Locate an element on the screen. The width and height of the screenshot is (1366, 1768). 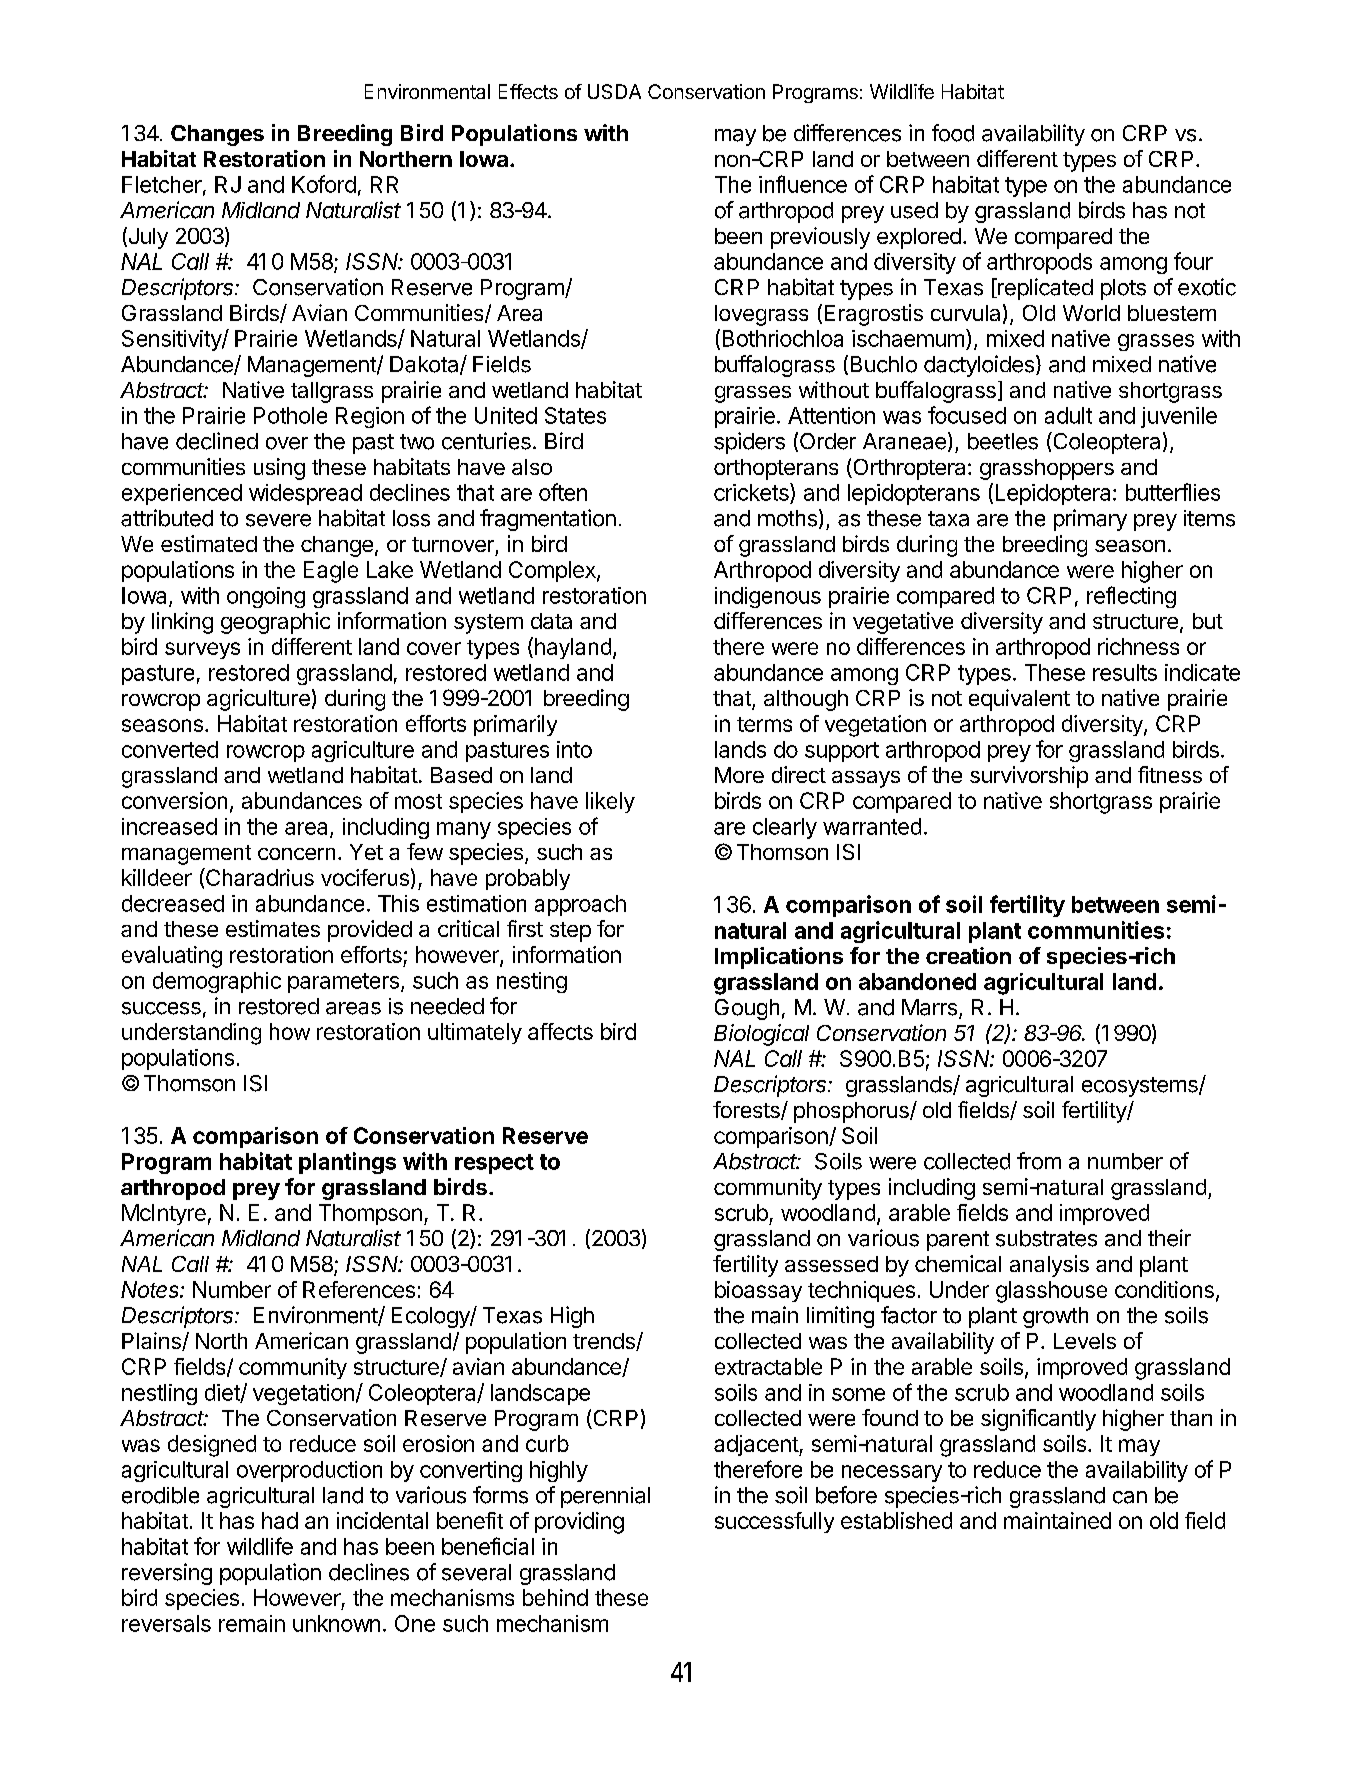
Effects is located at coordinates (528, 91).
